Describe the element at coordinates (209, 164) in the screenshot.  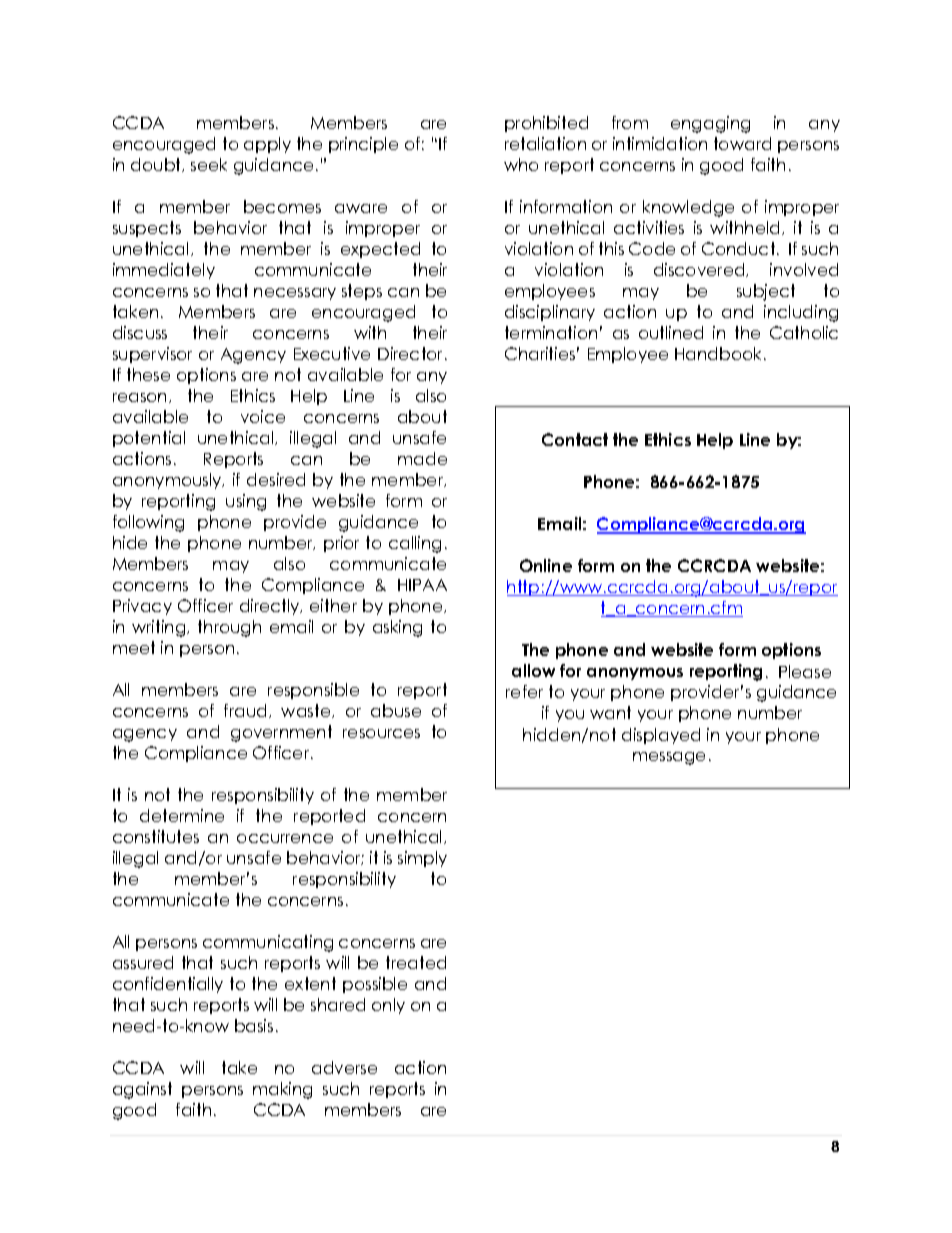
I see `seek` at that location.
